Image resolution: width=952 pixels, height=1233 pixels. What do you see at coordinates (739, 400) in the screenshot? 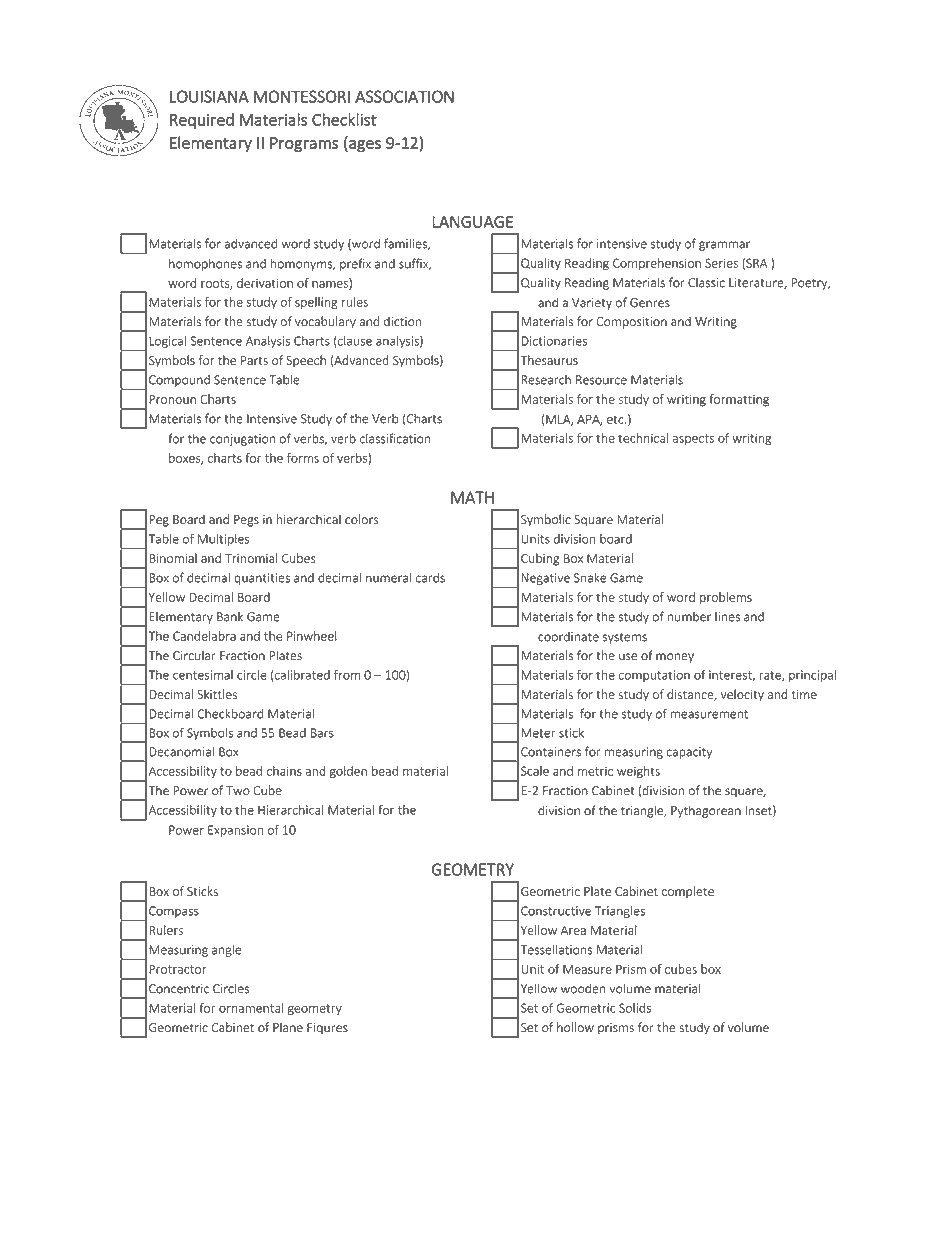
I see `formatting` at bounding box center [739, 400].
